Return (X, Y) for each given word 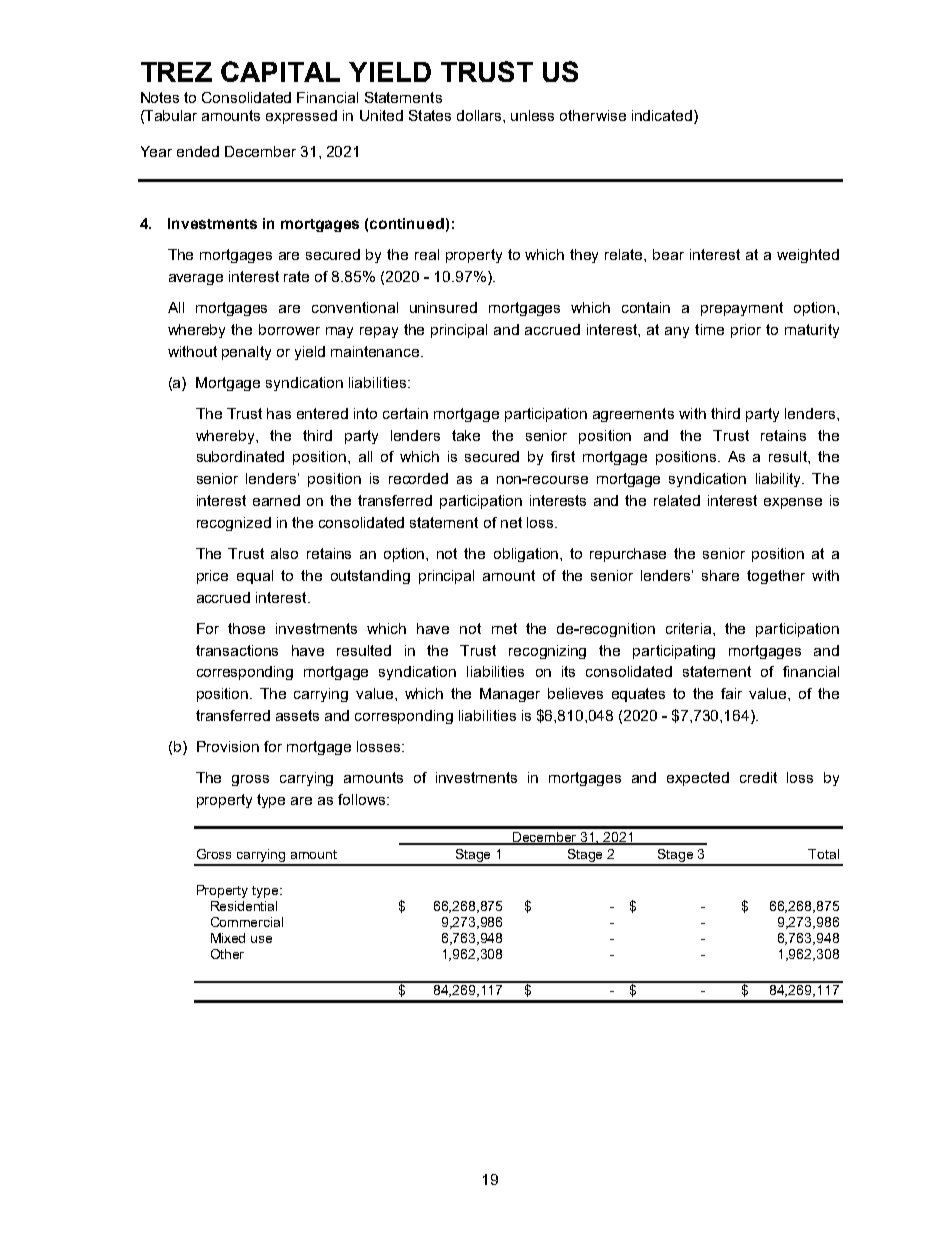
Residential (244, 906)
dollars (480, 115)
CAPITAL (280, 71)
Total (823, 854)
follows (363, 799)
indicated (663, 115)
